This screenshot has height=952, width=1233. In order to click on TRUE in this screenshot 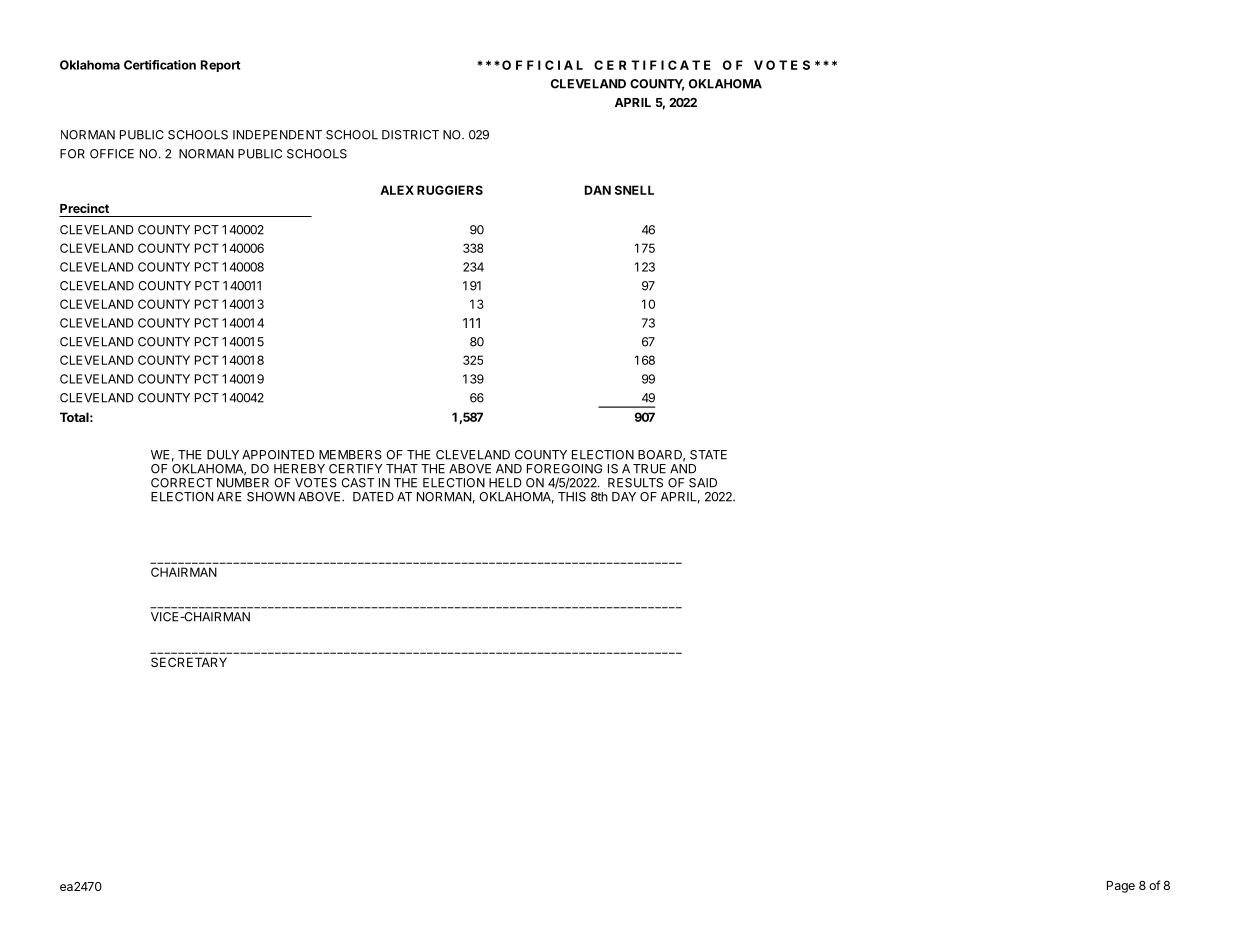, I will do `click(649, 469)`.
